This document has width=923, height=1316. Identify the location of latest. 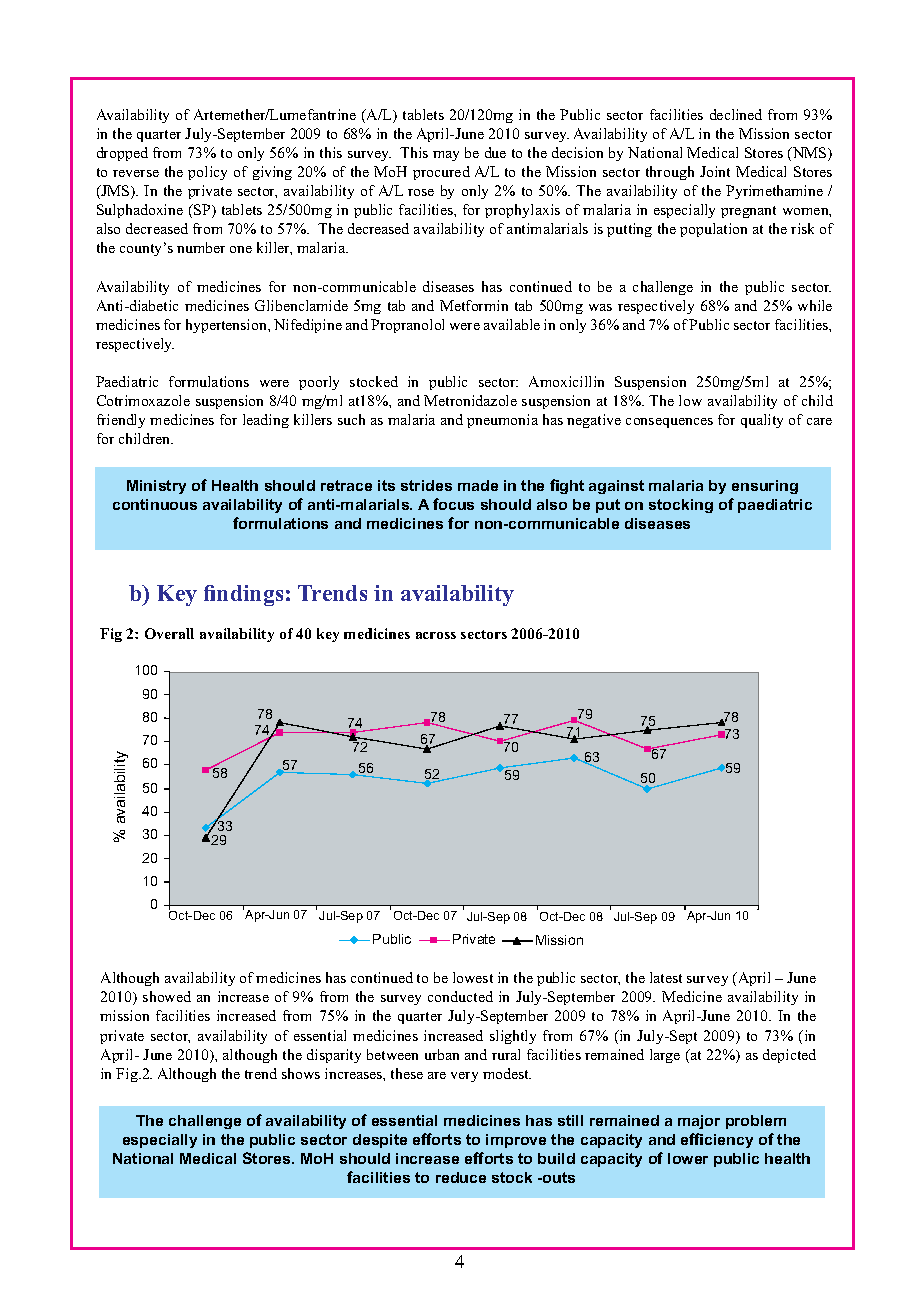
(666, 977).
